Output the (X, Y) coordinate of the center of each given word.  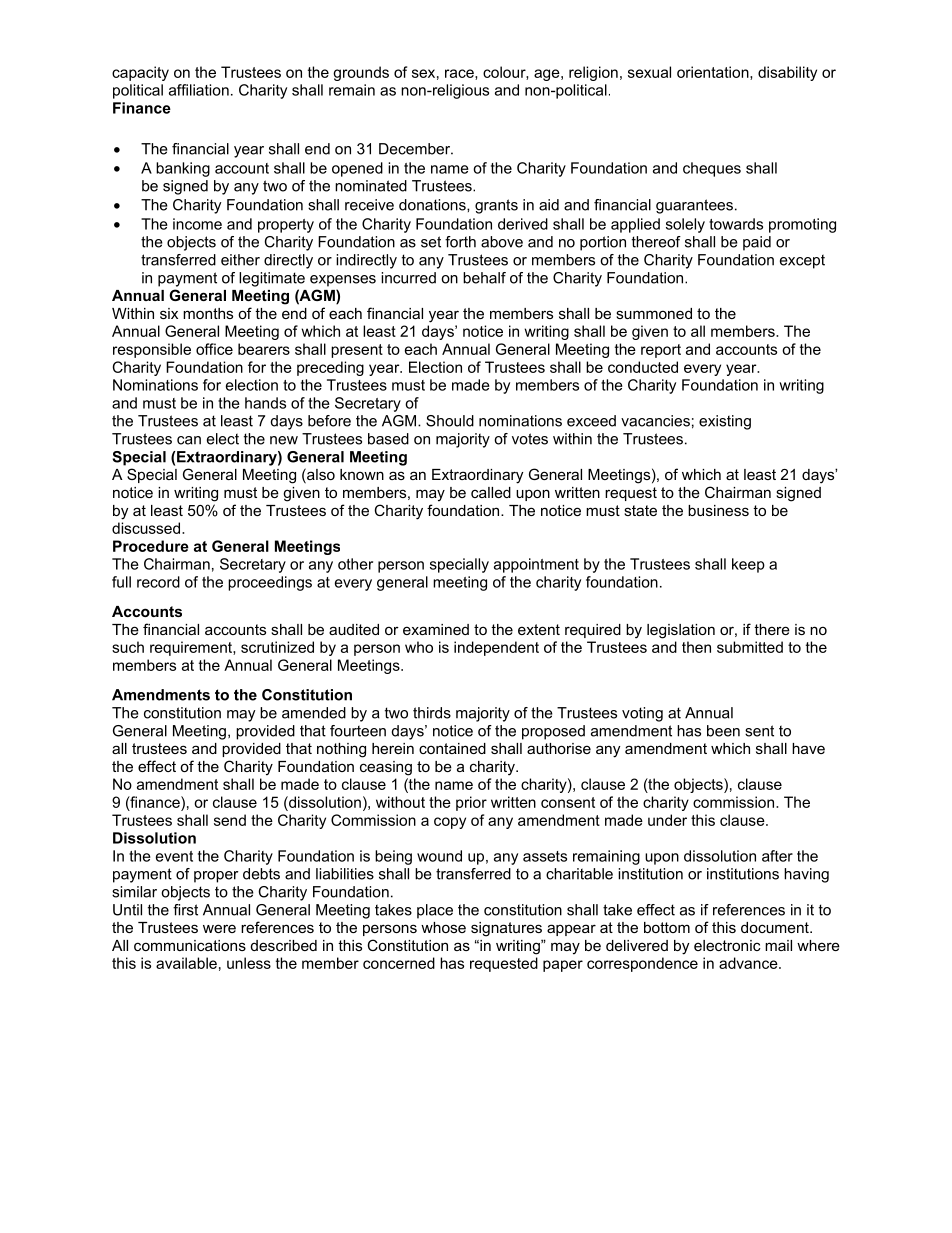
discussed (147, 528)
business (718, 510)
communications (190, 945)
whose (443, 927)
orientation (713, 72)
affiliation (199, 90)
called (491, 492)
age (547, 75)
